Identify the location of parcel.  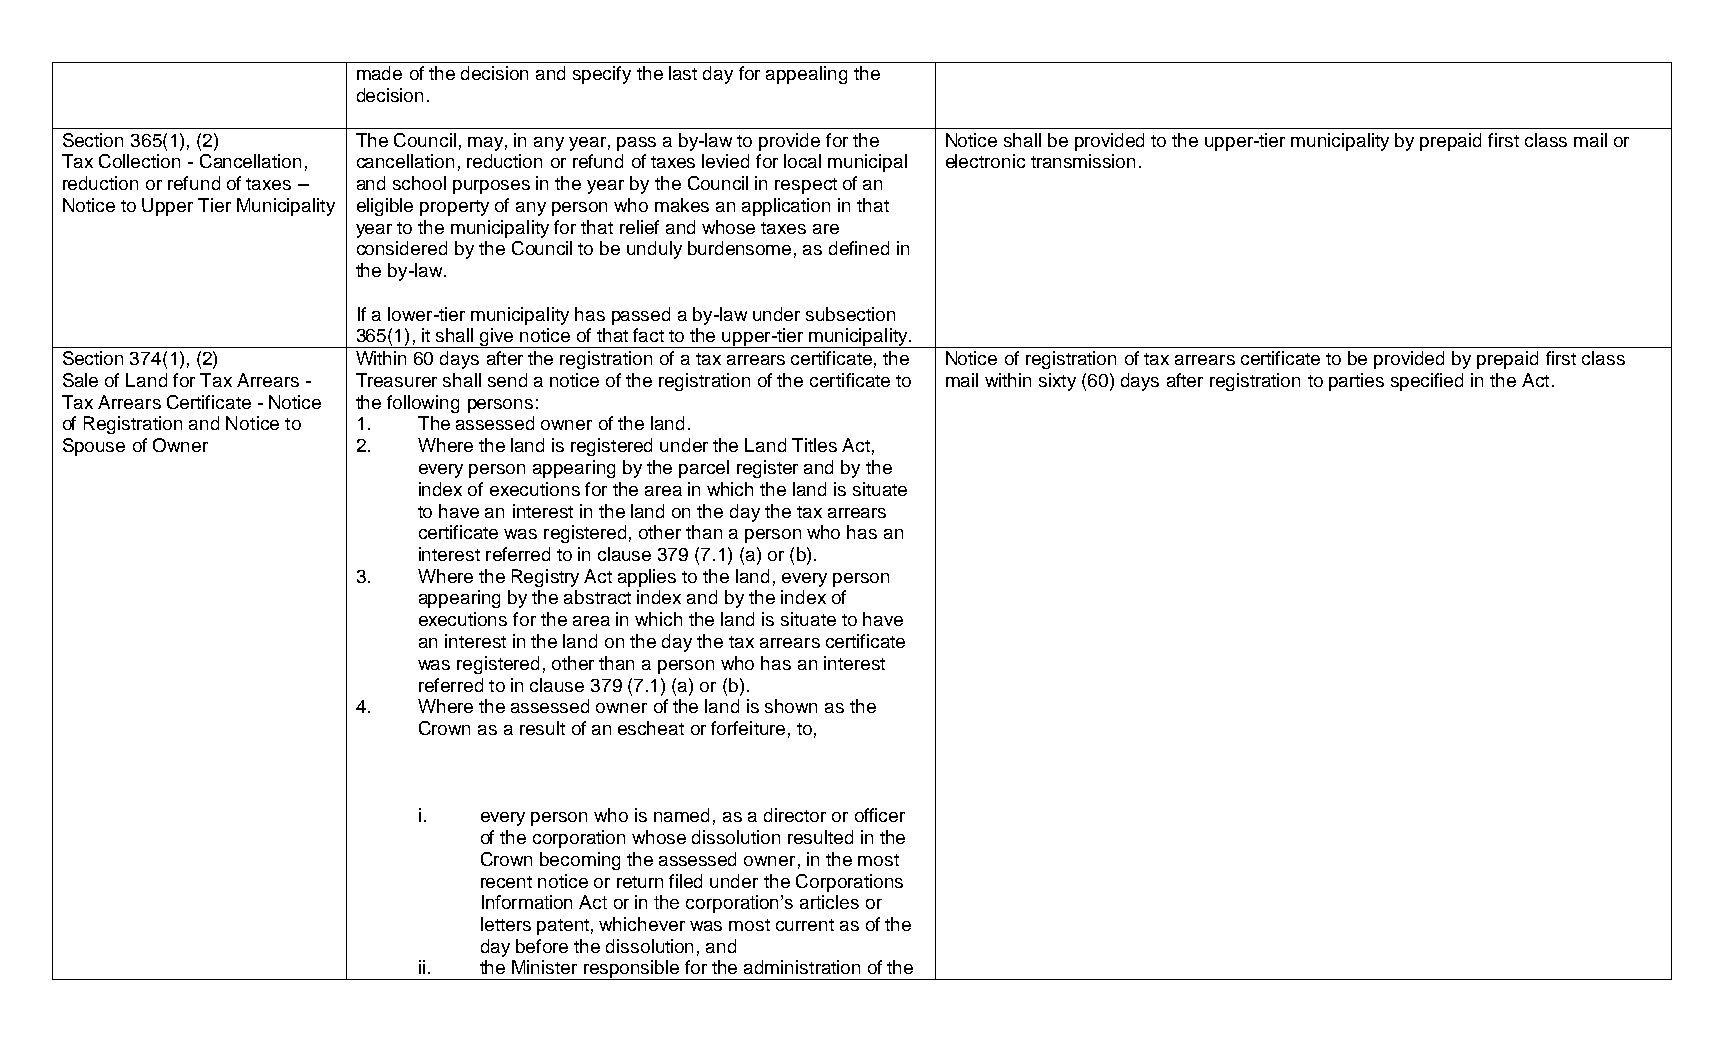
(704, 469).
